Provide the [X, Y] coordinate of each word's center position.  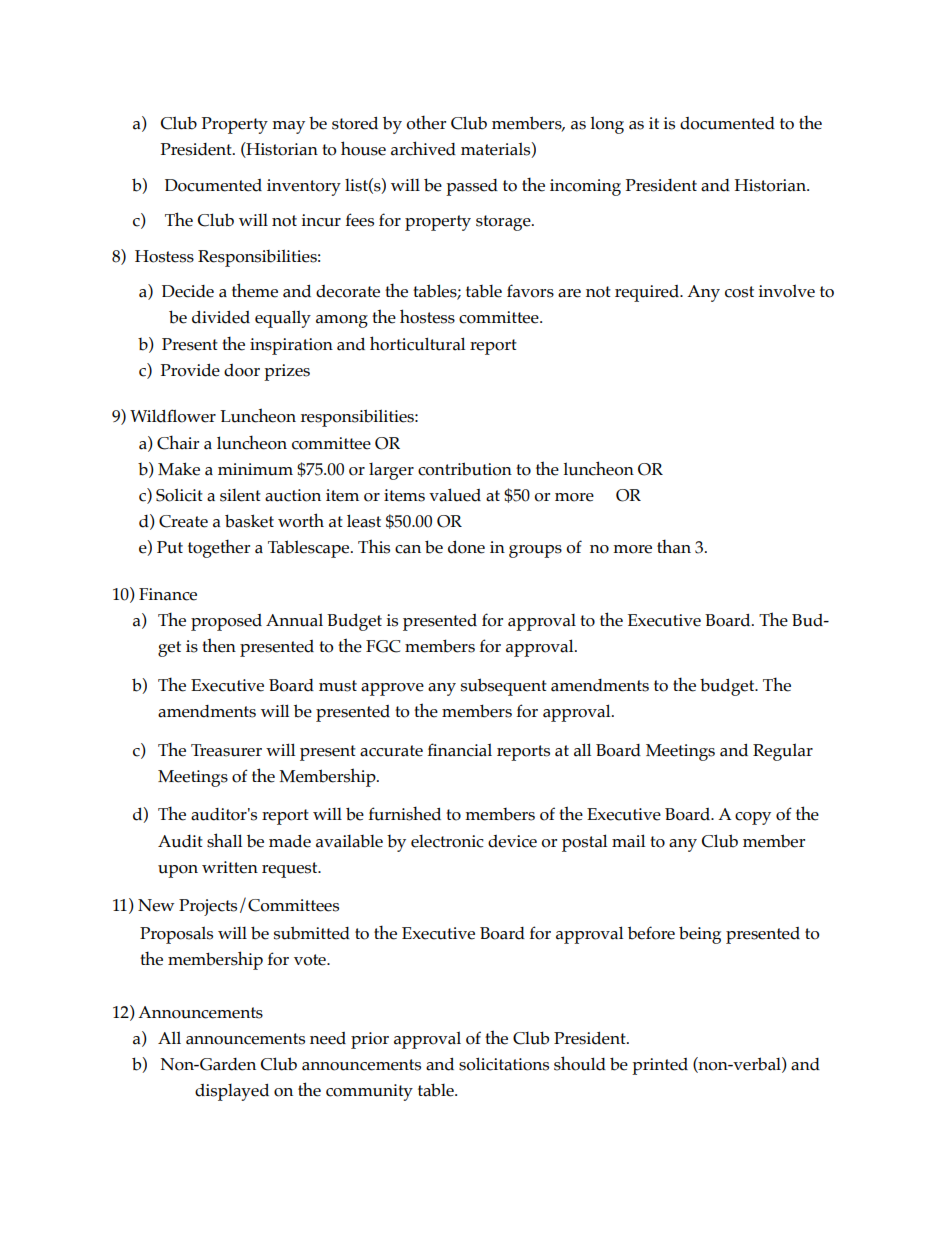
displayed [232, 1092]
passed [472, 187]
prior [370, 1040]
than [674, 546]
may [288, 127]
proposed [226, 622]
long [607, 125]
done [466, 547]
